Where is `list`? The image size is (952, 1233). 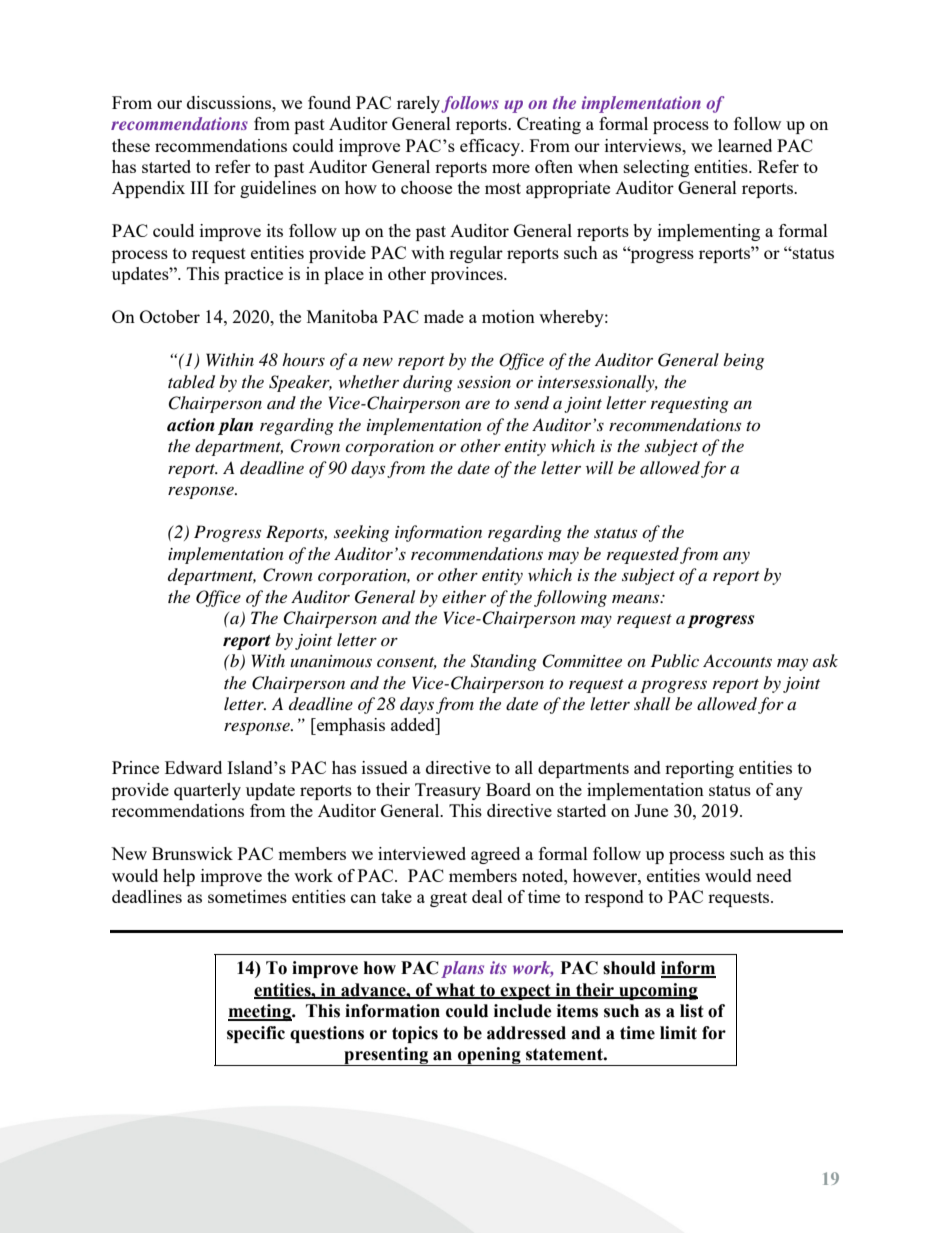 list is located at coordinates (692, 1011).
